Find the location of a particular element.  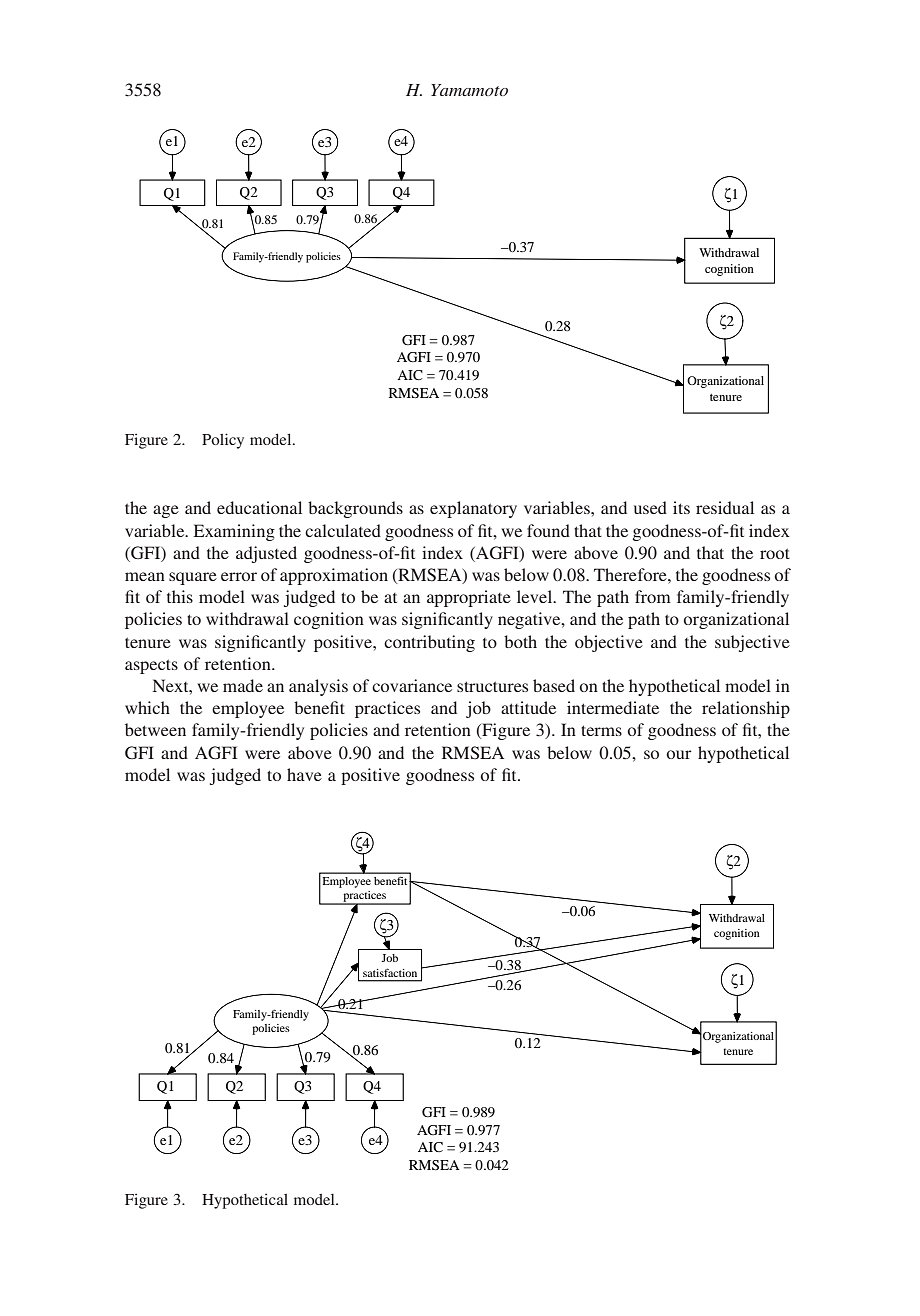

residual is located at coordinates (725, 507).
